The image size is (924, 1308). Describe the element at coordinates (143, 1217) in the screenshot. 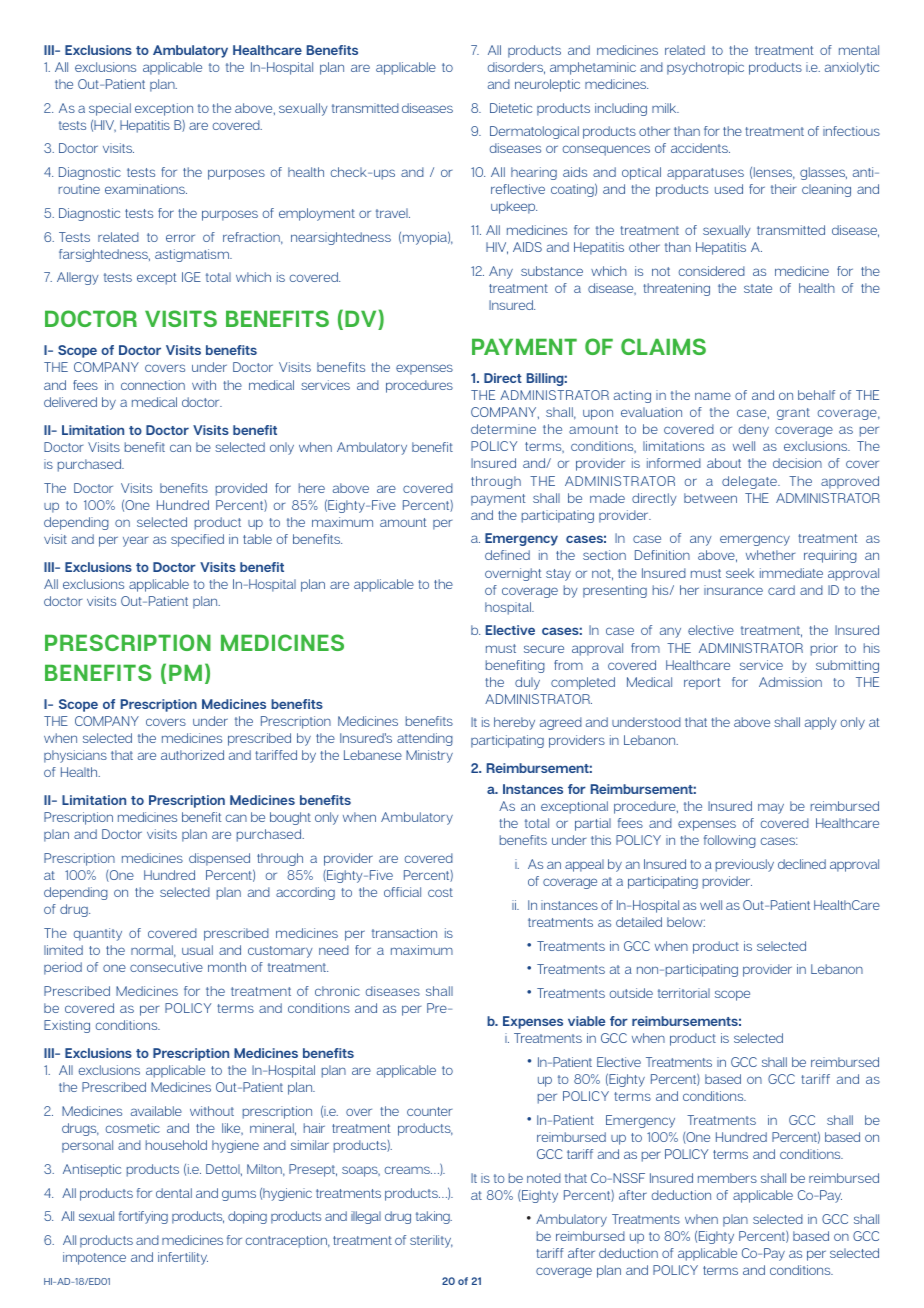

I see `fortifying` at that location.
